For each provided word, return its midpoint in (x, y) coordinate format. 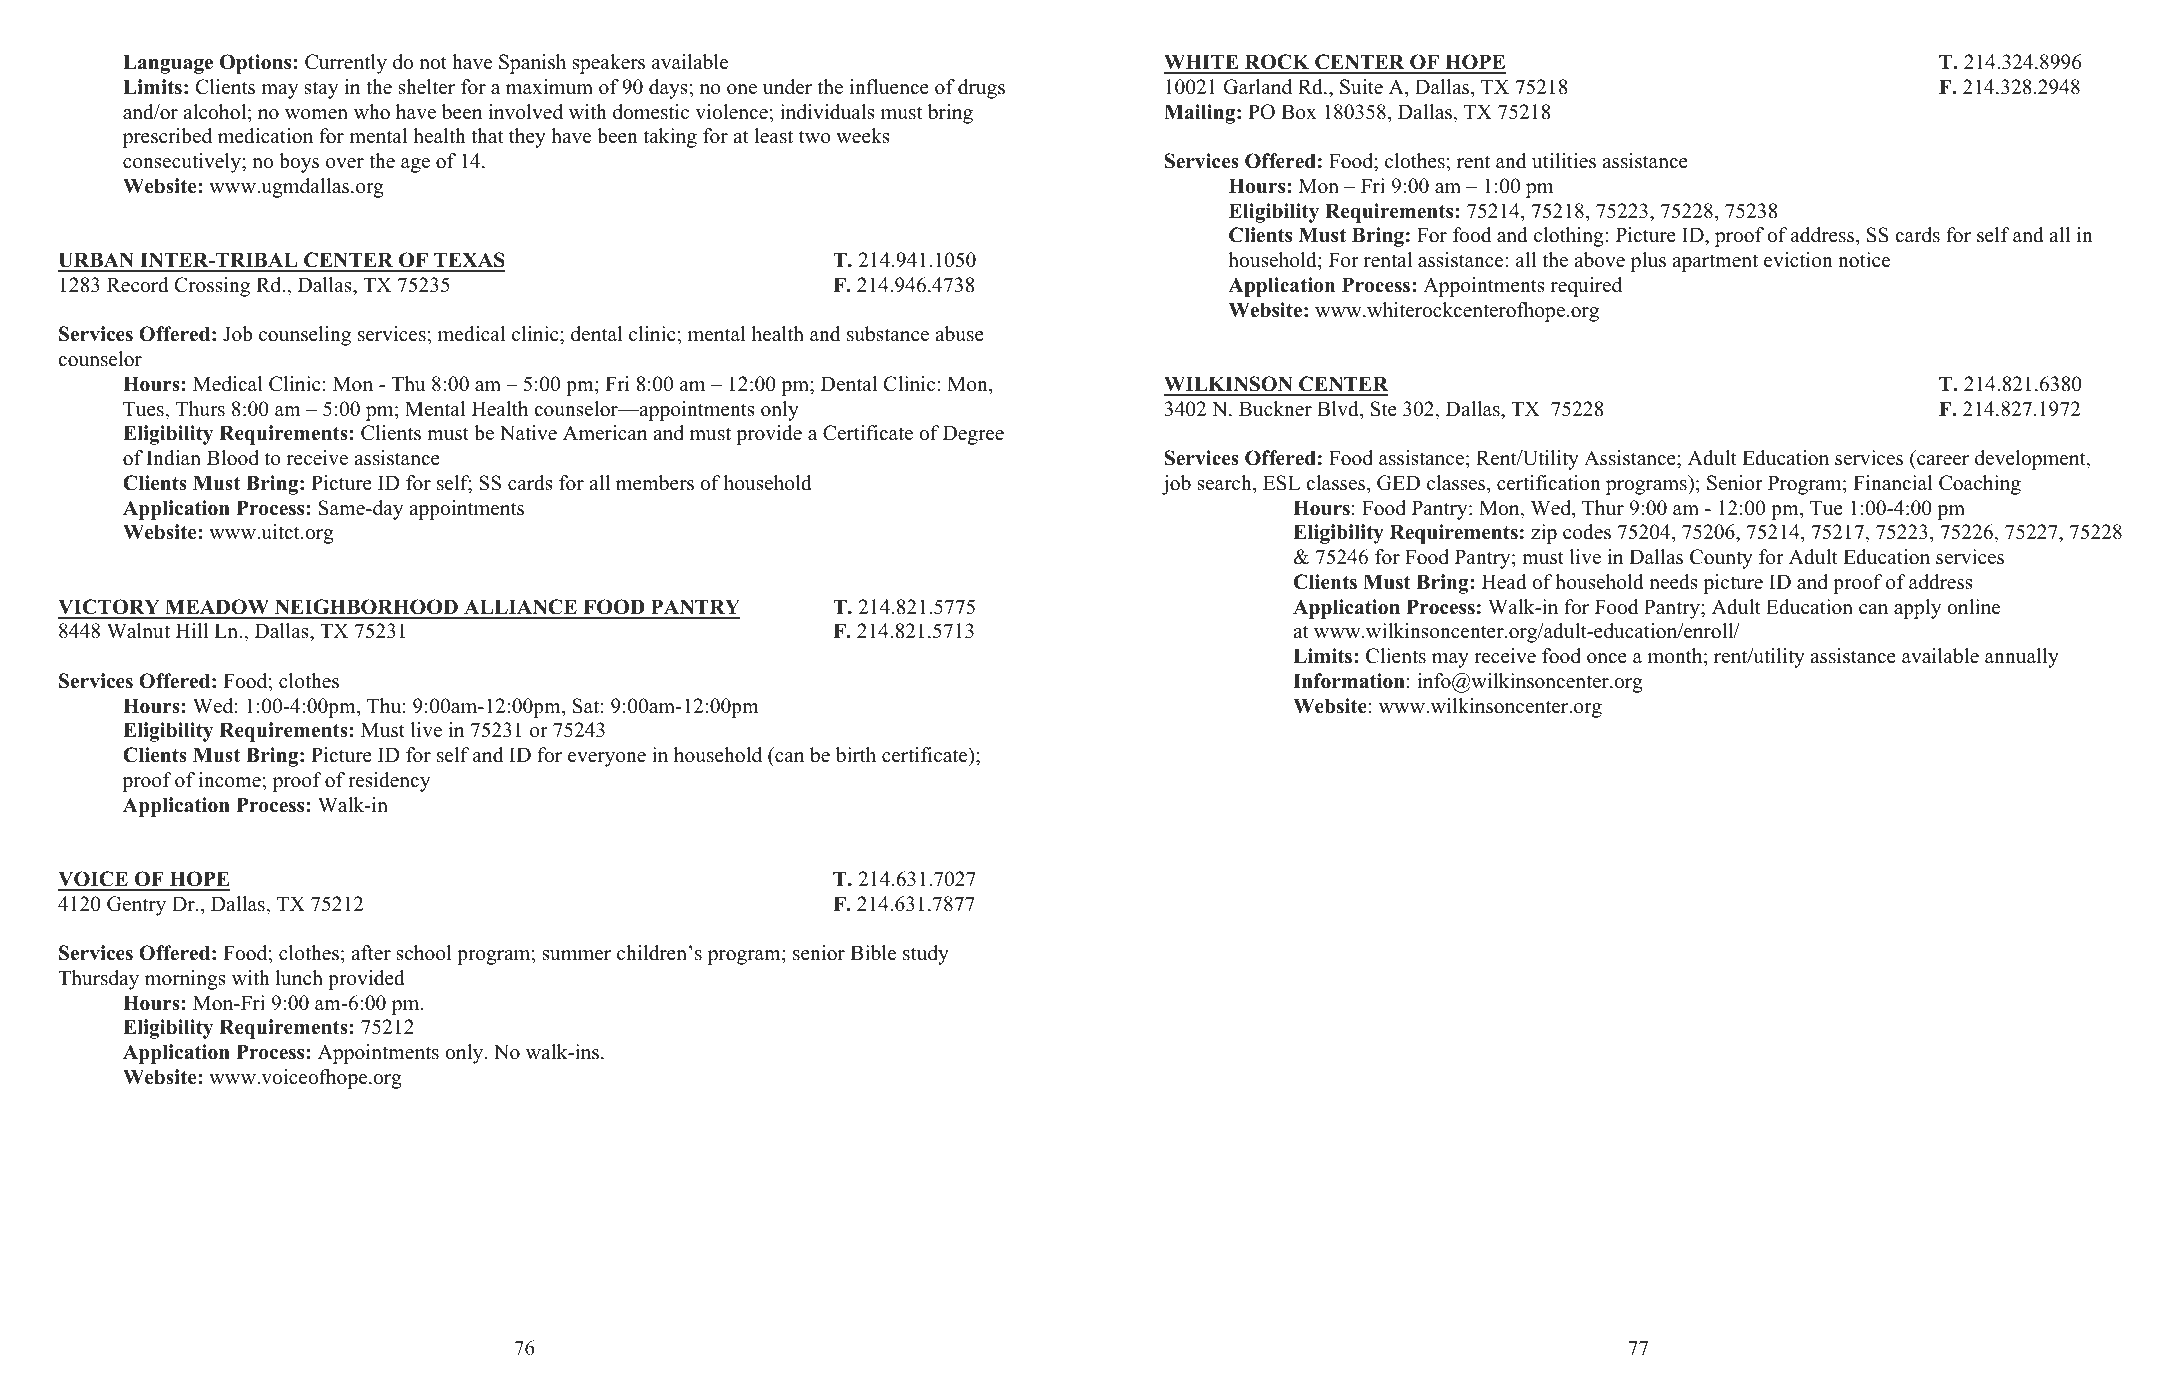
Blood (233, 458)
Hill (192, 630)
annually (2022, 658)
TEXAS (468, 261)
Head (1504, 582)
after (371, 953)
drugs (981, 89)
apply (1917, 609)
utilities (1564, 161)
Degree (973, 435)
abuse (959, 334)
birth (856, 755)
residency (389, 782)
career (1943, 460)
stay (321, 90)
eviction (1798, 260)
